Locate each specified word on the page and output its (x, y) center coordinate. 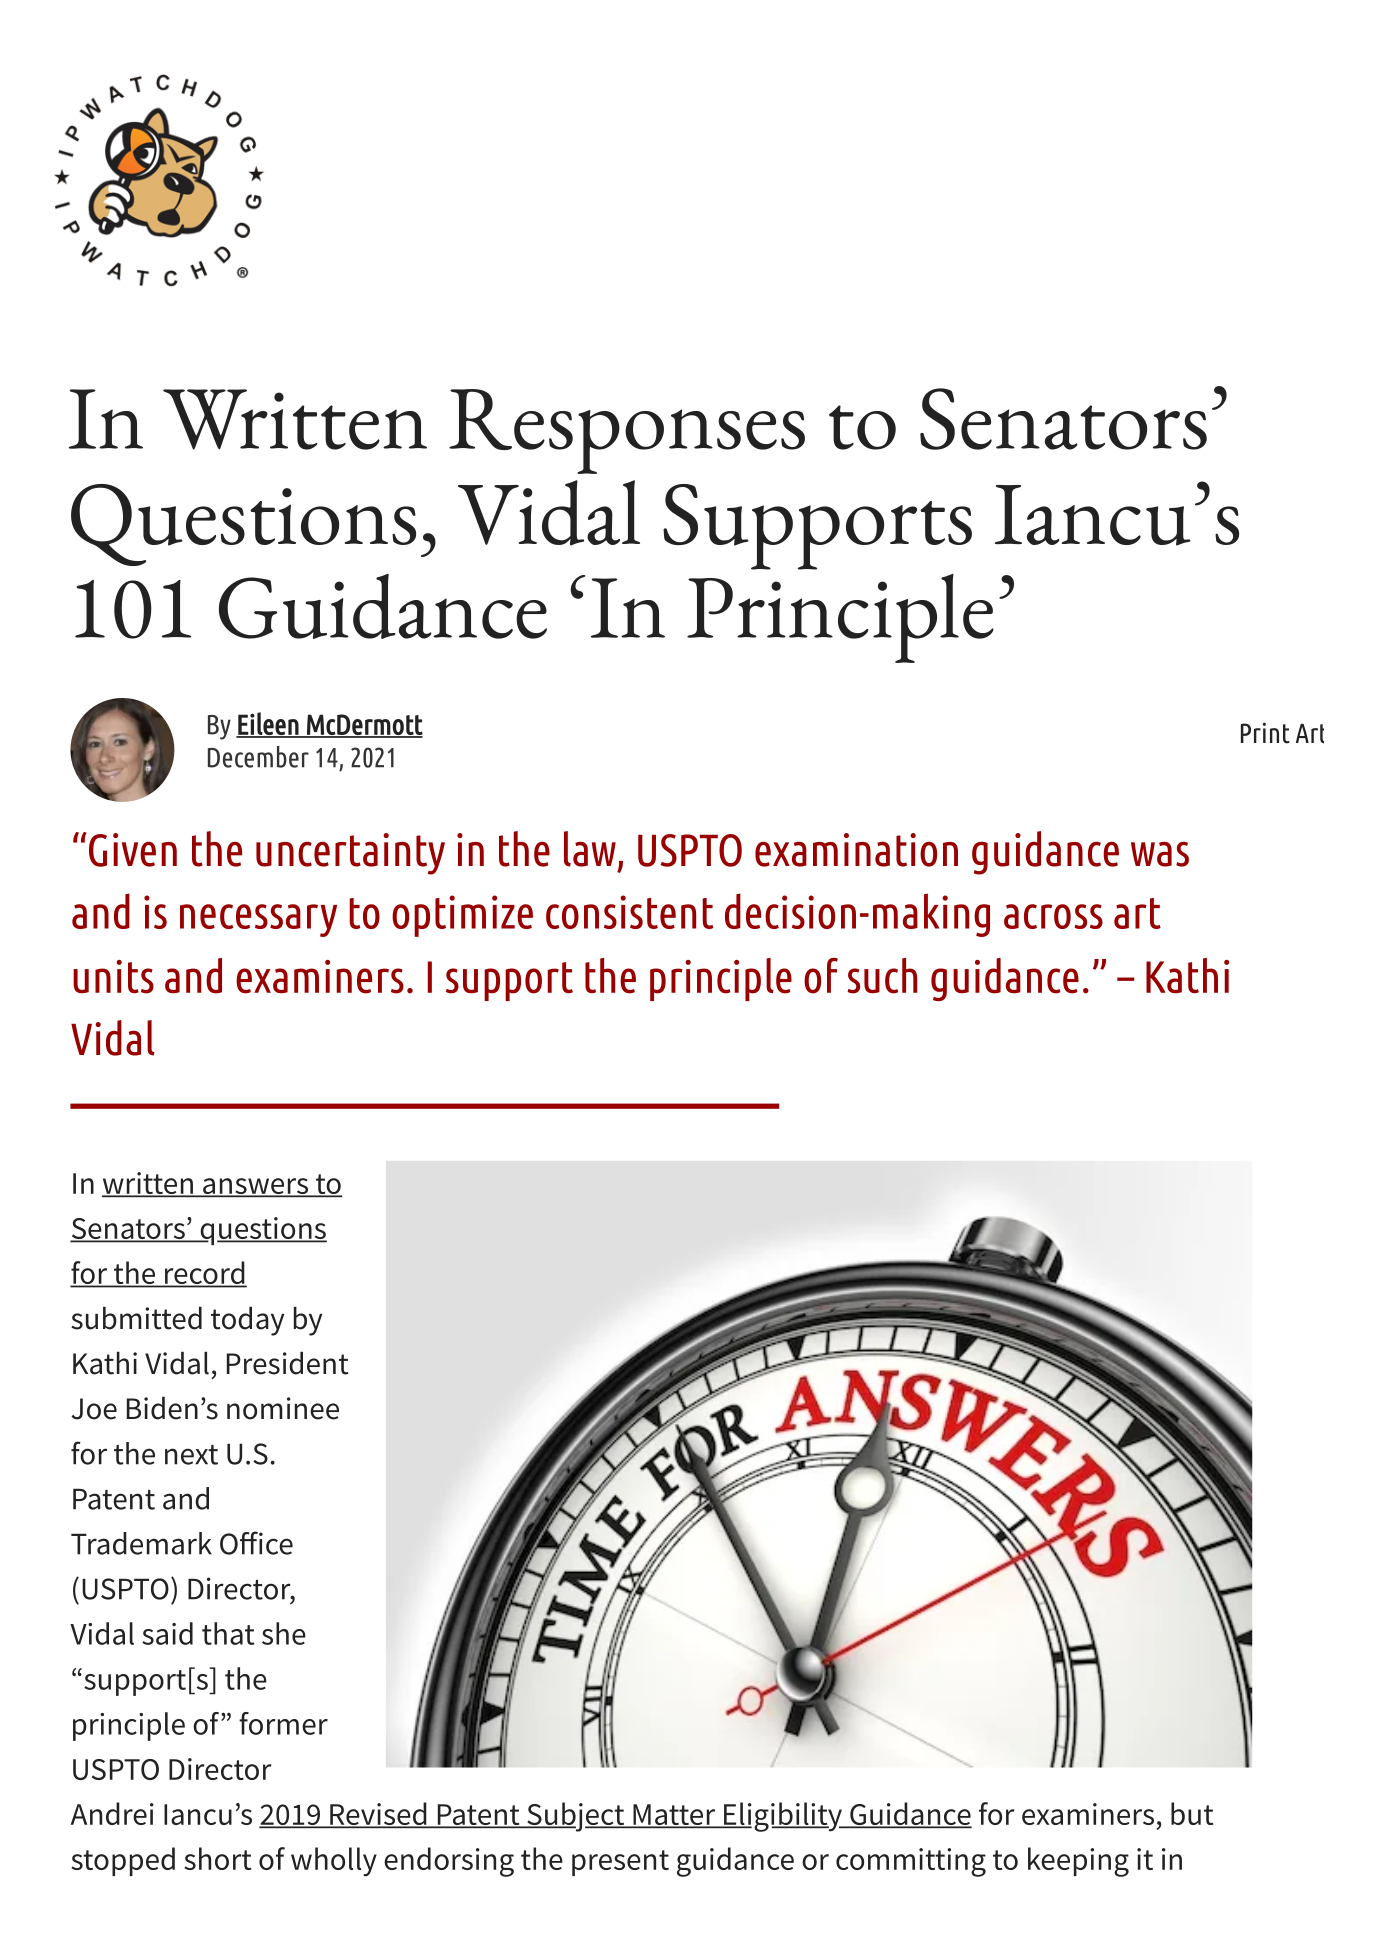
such (882, 976)
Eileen (268, 724)
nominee (283, 1408)
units (113, 977)
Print (1265, 733)
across (1053, 916)
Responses (627, 431)
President (288, 1363)
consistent (629, 912)
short (217, 1858)
